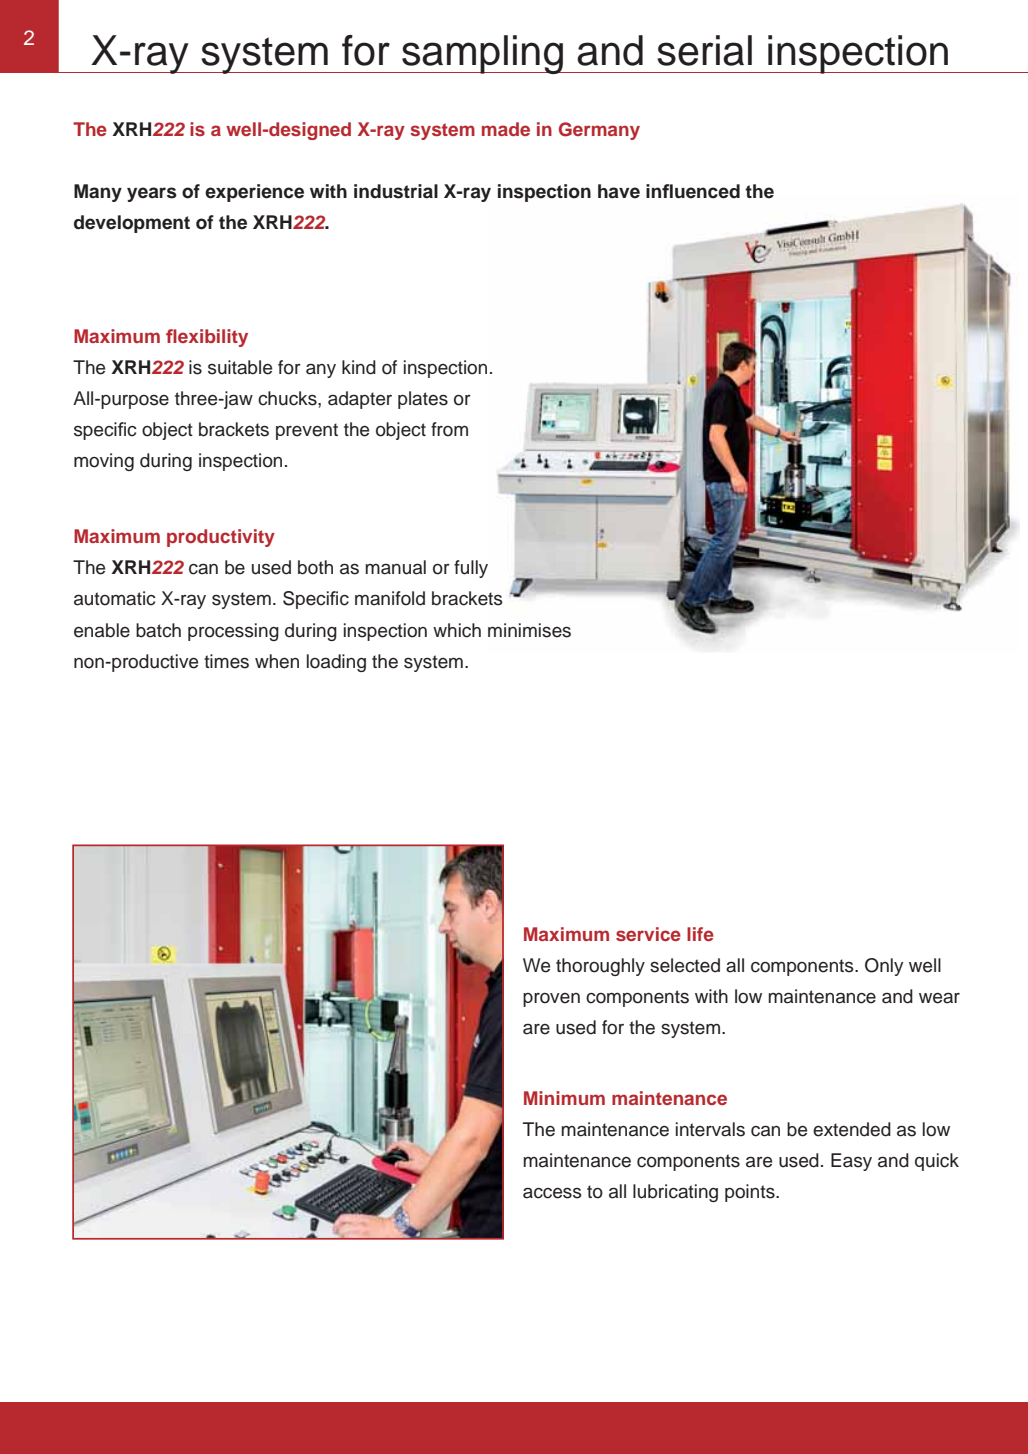 Image resolution: width=1028 pixels, height=1454 pixels. I want to click on access, so click(552, 1193).
